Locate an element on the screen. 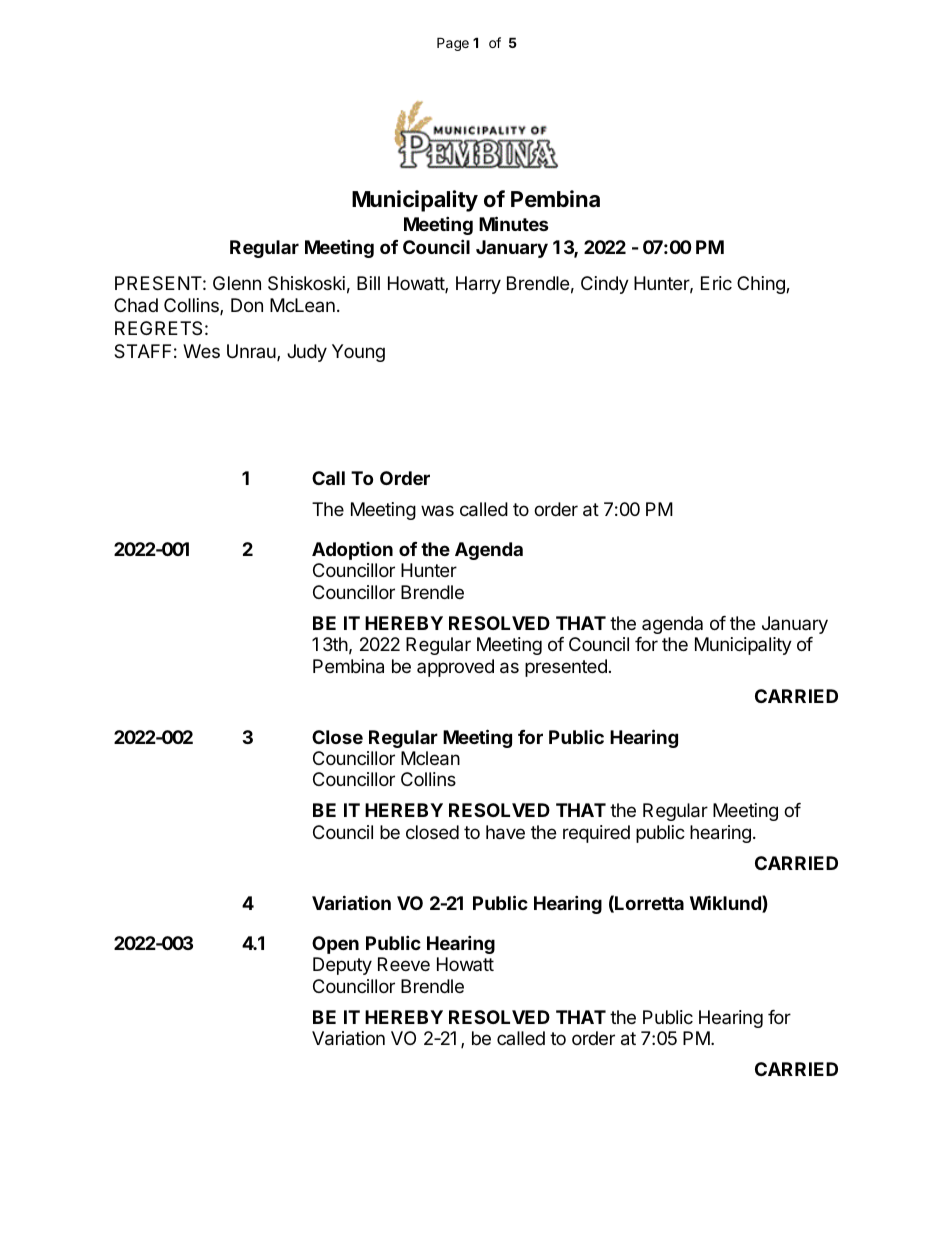 Image resolution: width=952 pixels, height=1233 pixels. Open is located at coordinates (335, 945).
